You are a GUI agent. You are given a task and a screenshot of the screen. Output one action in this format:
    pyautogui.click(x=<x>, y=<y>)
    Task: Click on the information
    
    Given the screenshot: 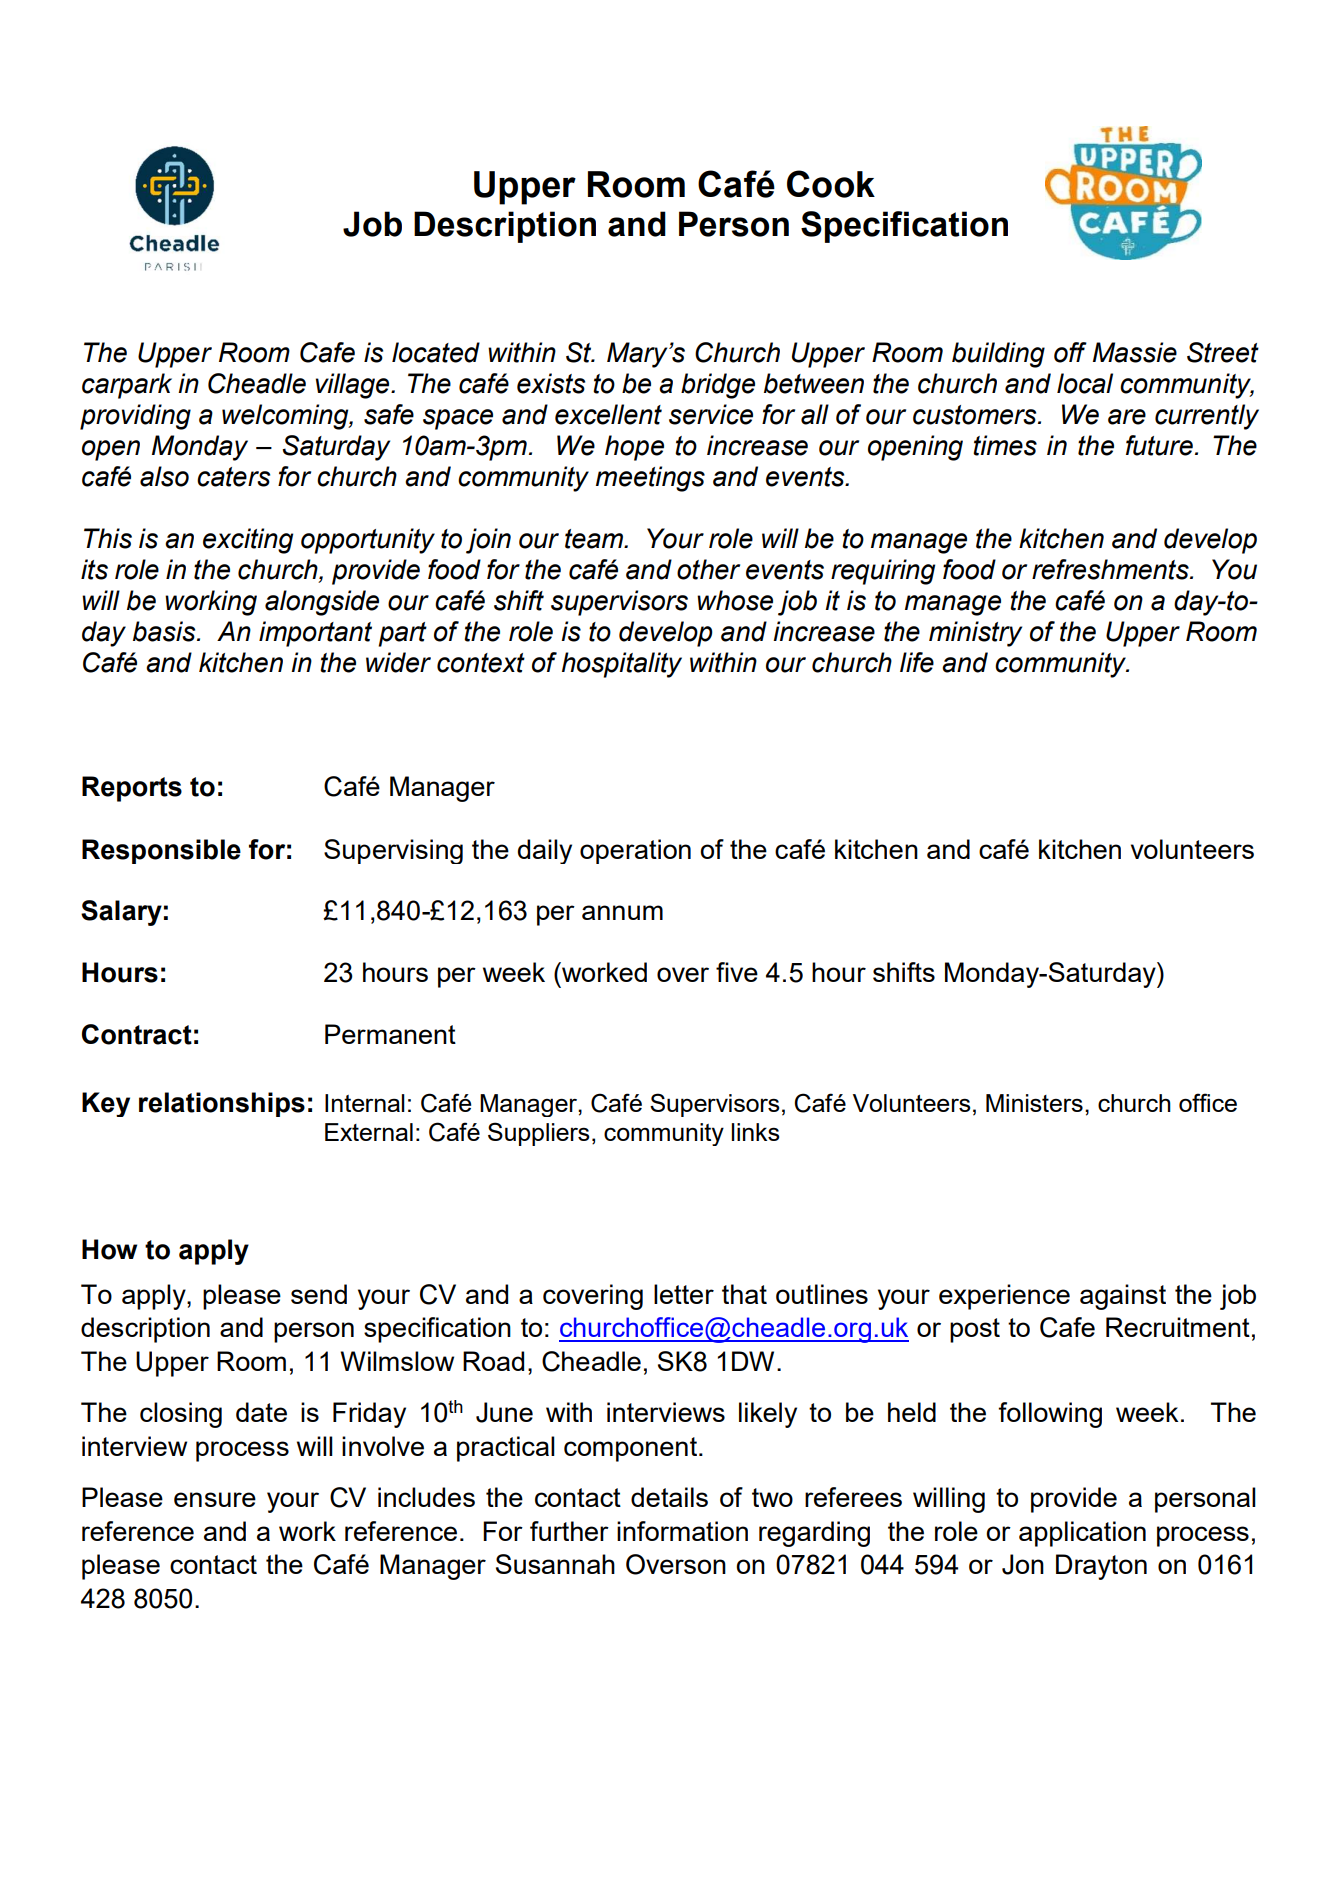 What is the action you would take?
    pyautogui.click(x=682, y=1531)
